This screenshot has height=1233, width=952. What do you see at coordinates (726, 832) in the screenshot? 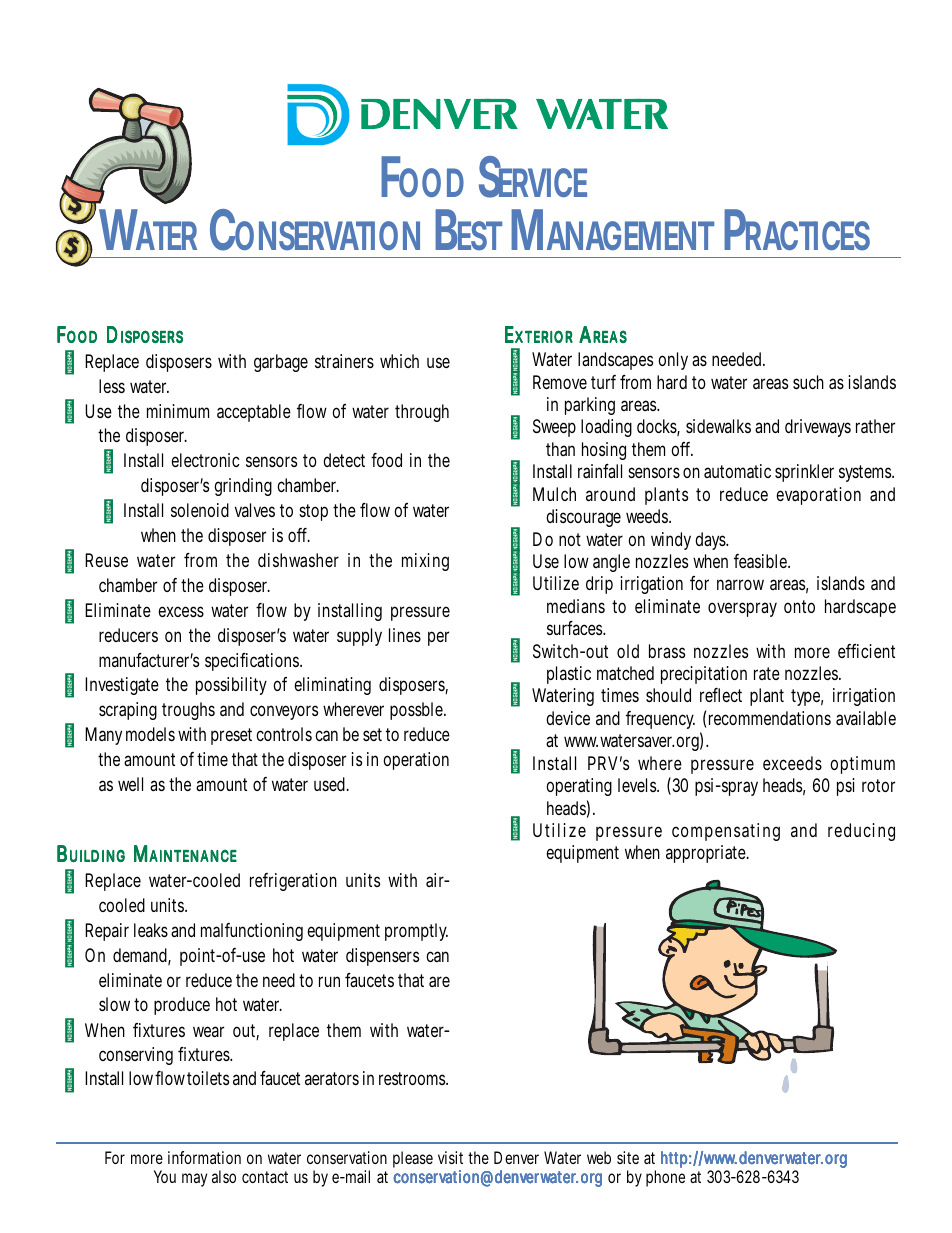
I see `compensating` at bounding box center [726, 832].
